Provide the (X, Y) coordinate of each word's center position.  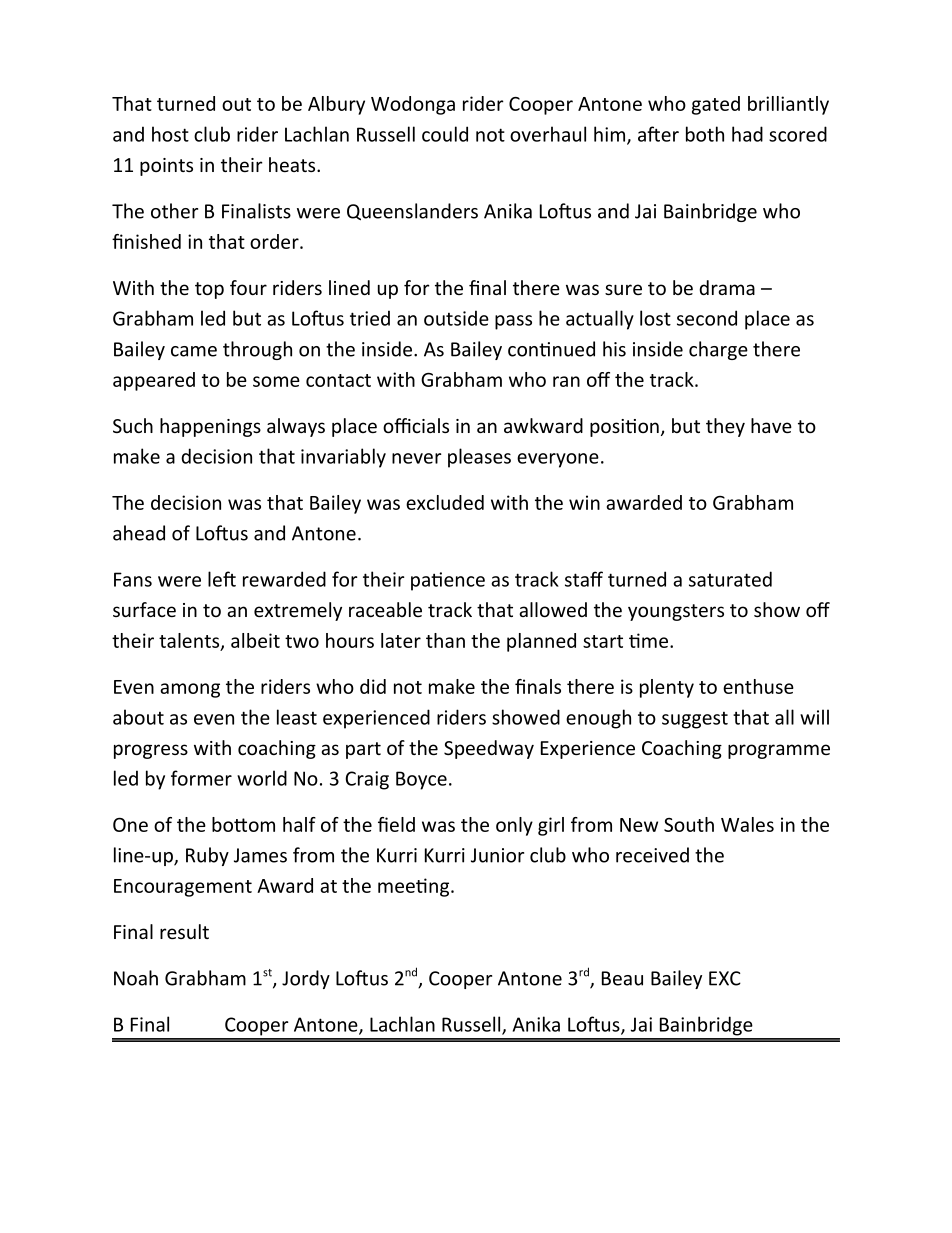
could (445, 134)
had (747, 134)
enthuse (758, 686)
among (190, 690)
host (170, 134)
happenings (210, 427)
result (184, 931)
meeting (415, 887)
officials (416, 425)
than (445, 640)
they (725, 427)
